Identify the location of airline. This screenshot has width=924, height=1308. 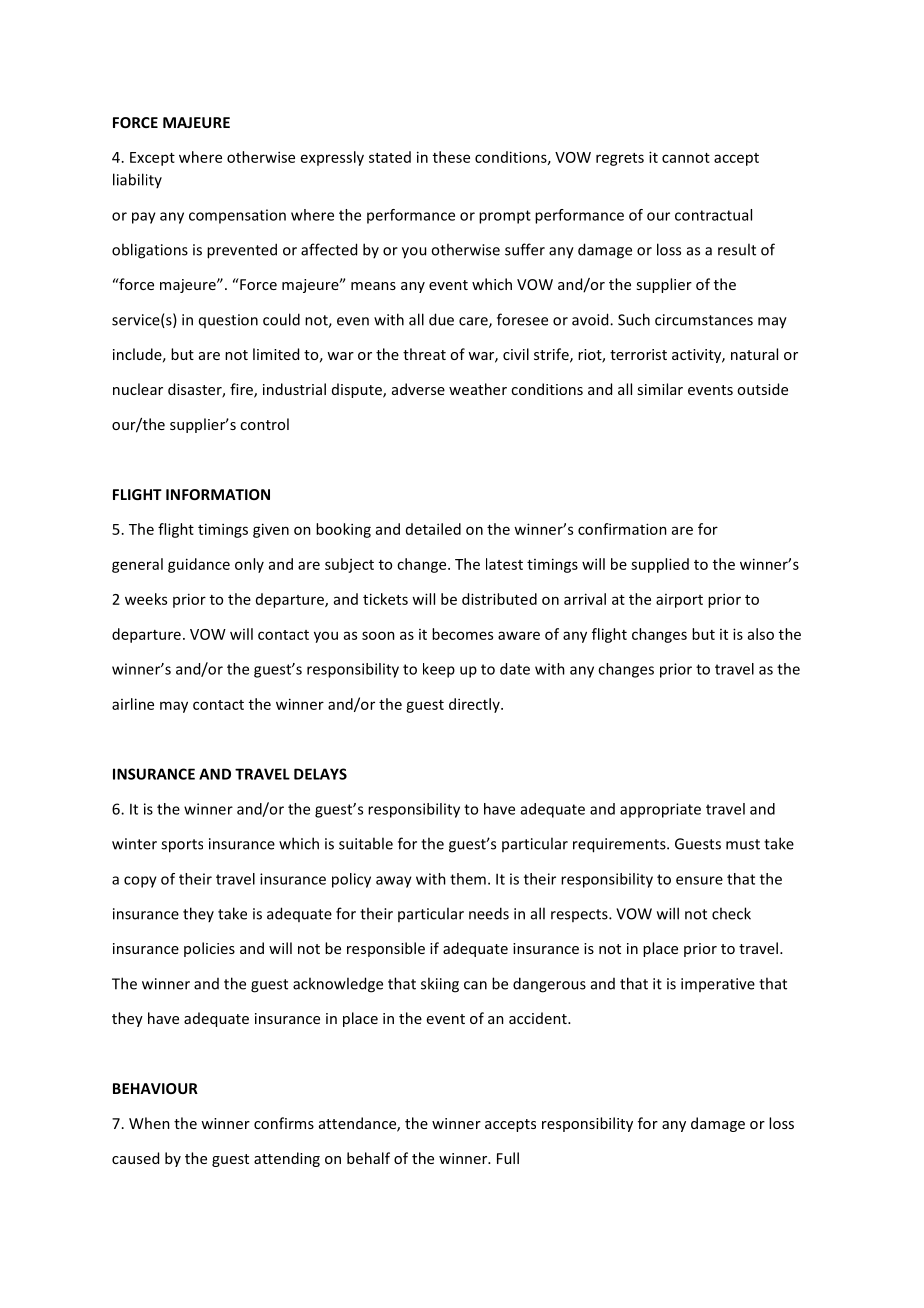
(133, 704).
